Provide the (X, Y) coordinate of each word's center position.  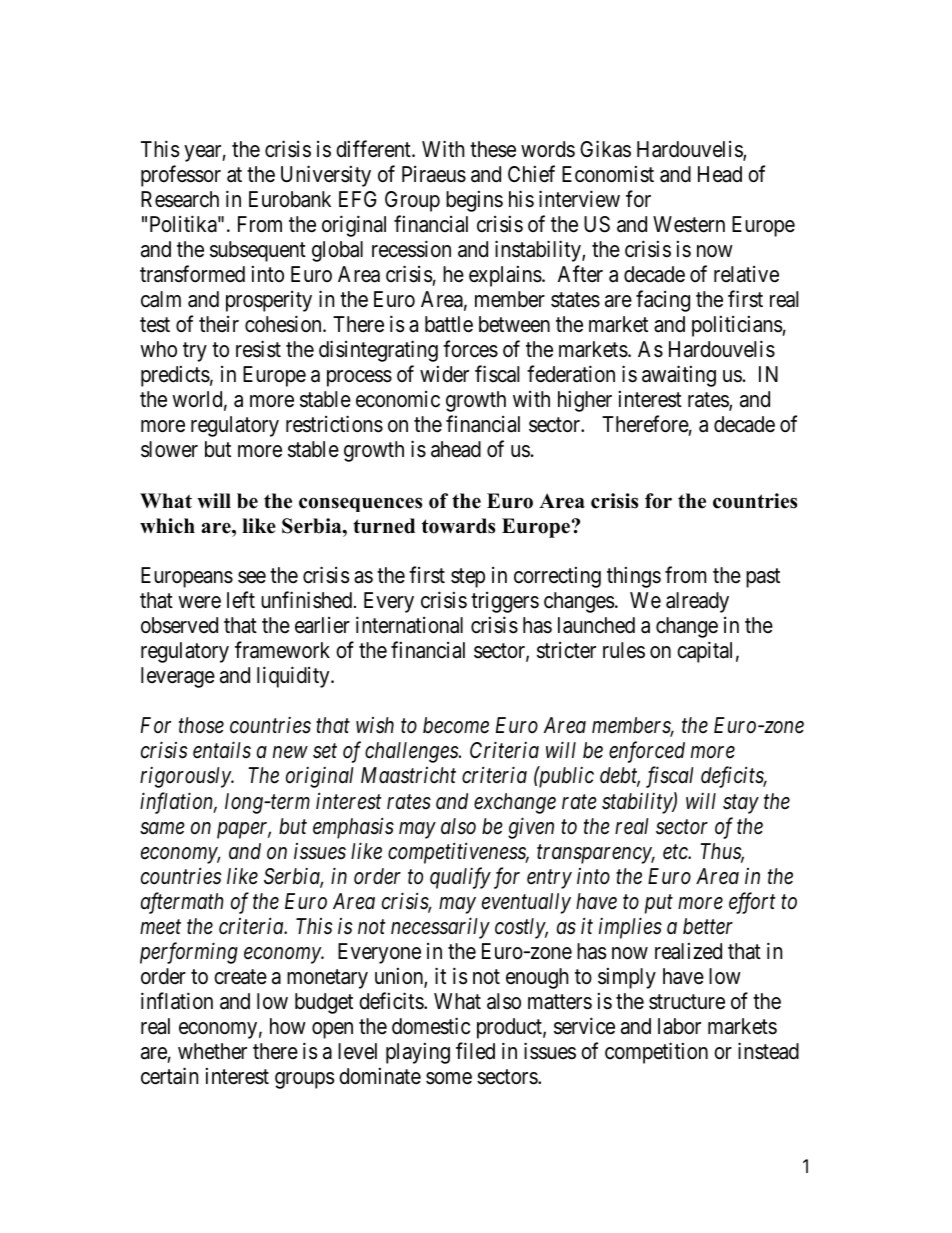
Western (689, 224)
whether (212, 1051)
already (697, 602)
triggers (505, 602)
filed (475, 1050)
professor (181, 176)
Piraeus (434, 174)
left (241, 600)
